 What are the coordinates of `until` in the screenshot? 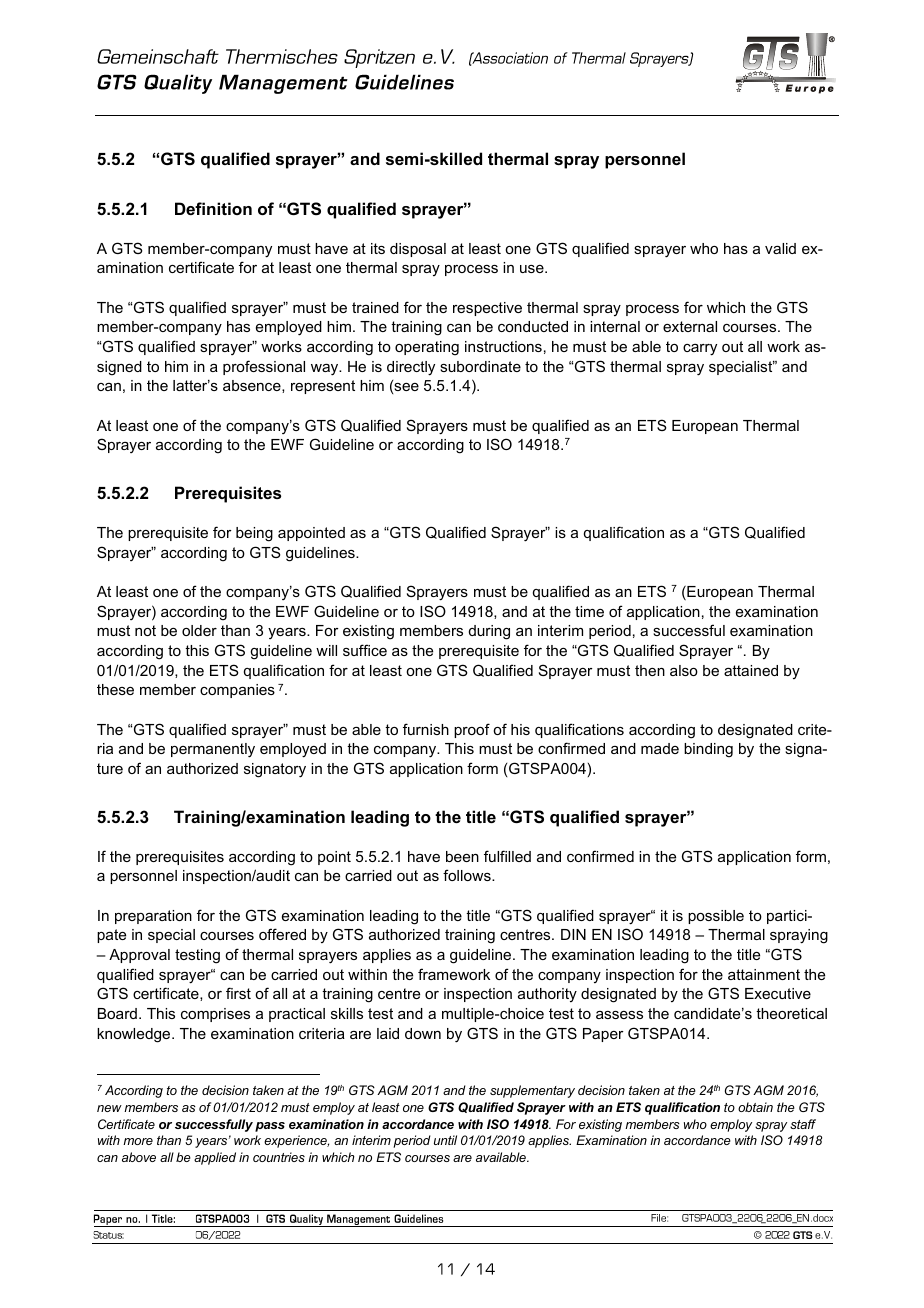 It's located at (445, 1140).
